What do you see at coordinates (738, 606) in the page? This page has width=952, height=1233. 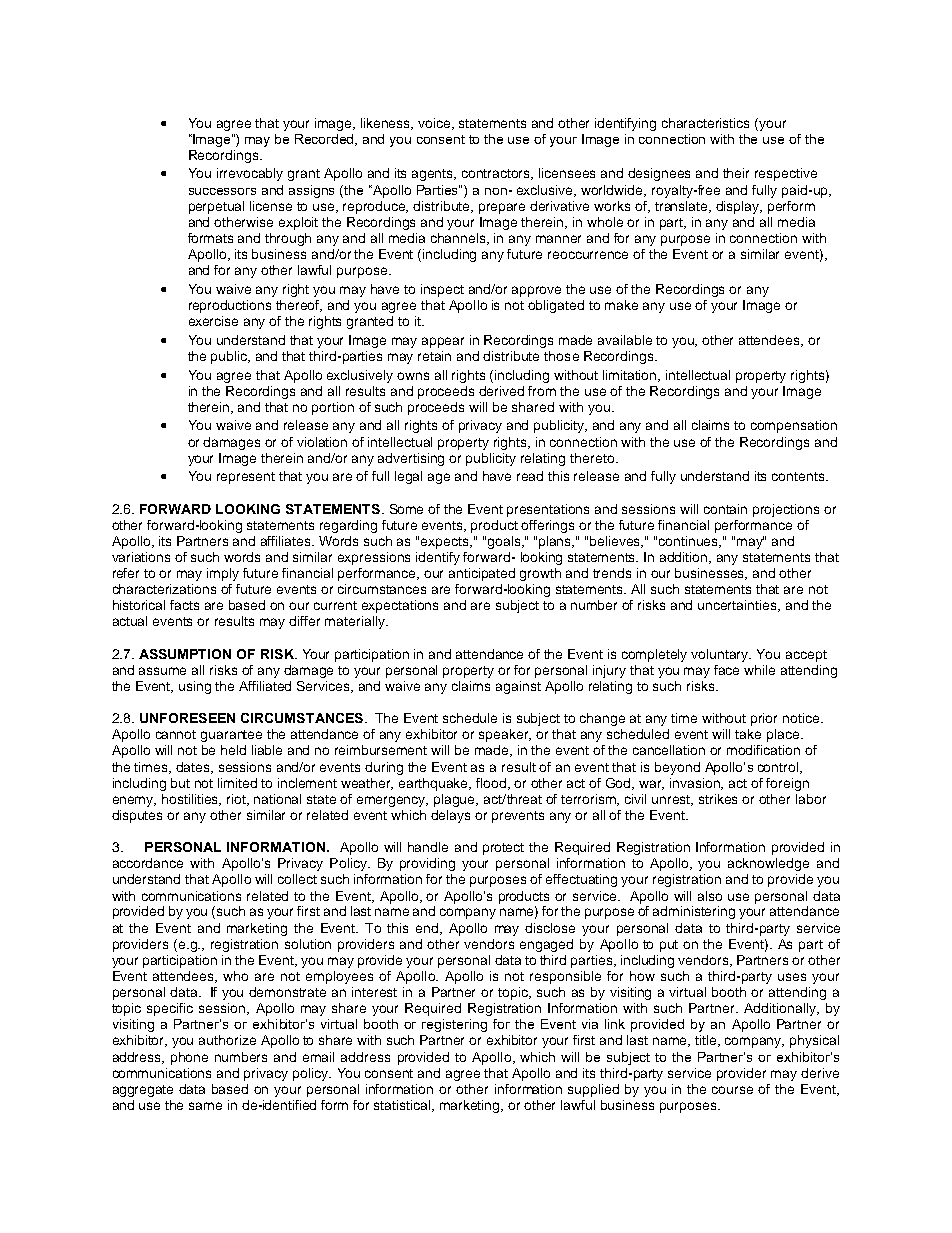 I see `uncertainties` at bounding box center [738, 606].
